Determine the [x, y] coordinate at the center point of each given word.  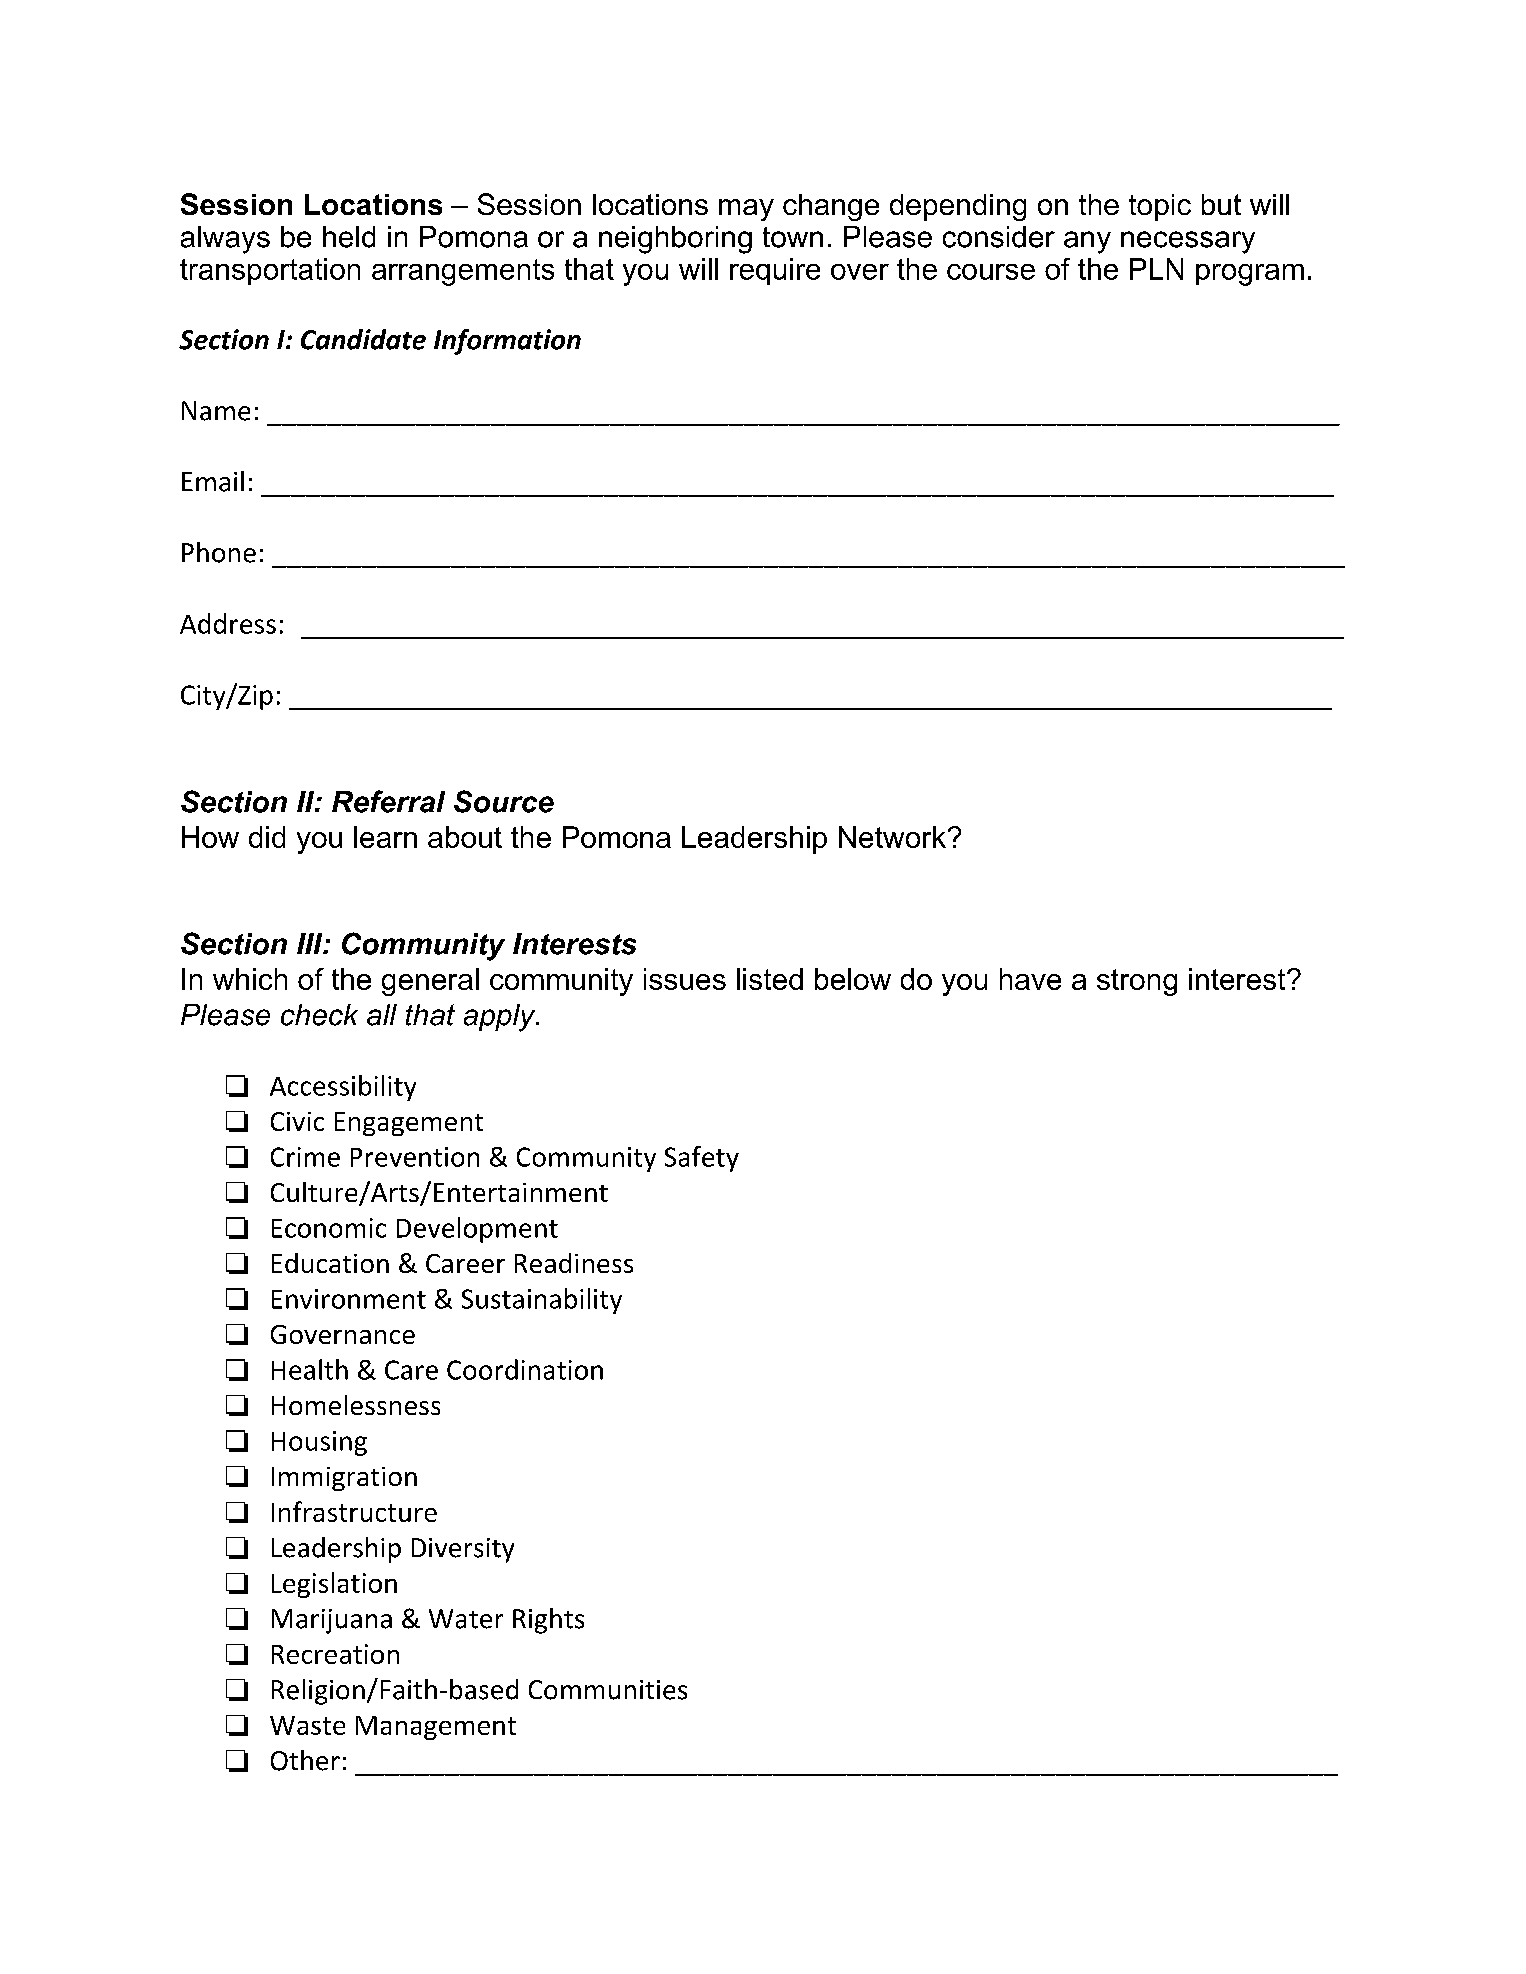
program [1250, 275]
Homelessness [356, 1405]
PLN [1156, 269]
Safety [702, 1159]
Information [507, 342]
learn [385, 837]
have [1030, 979]
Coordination [525, 1369]
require [775, 271]
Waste [307, 1725]
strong [1137, 982]
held [349, 237]
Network [894, 837]
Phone [219, 552]
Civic [297, 1121]
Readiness [574, 1263]
